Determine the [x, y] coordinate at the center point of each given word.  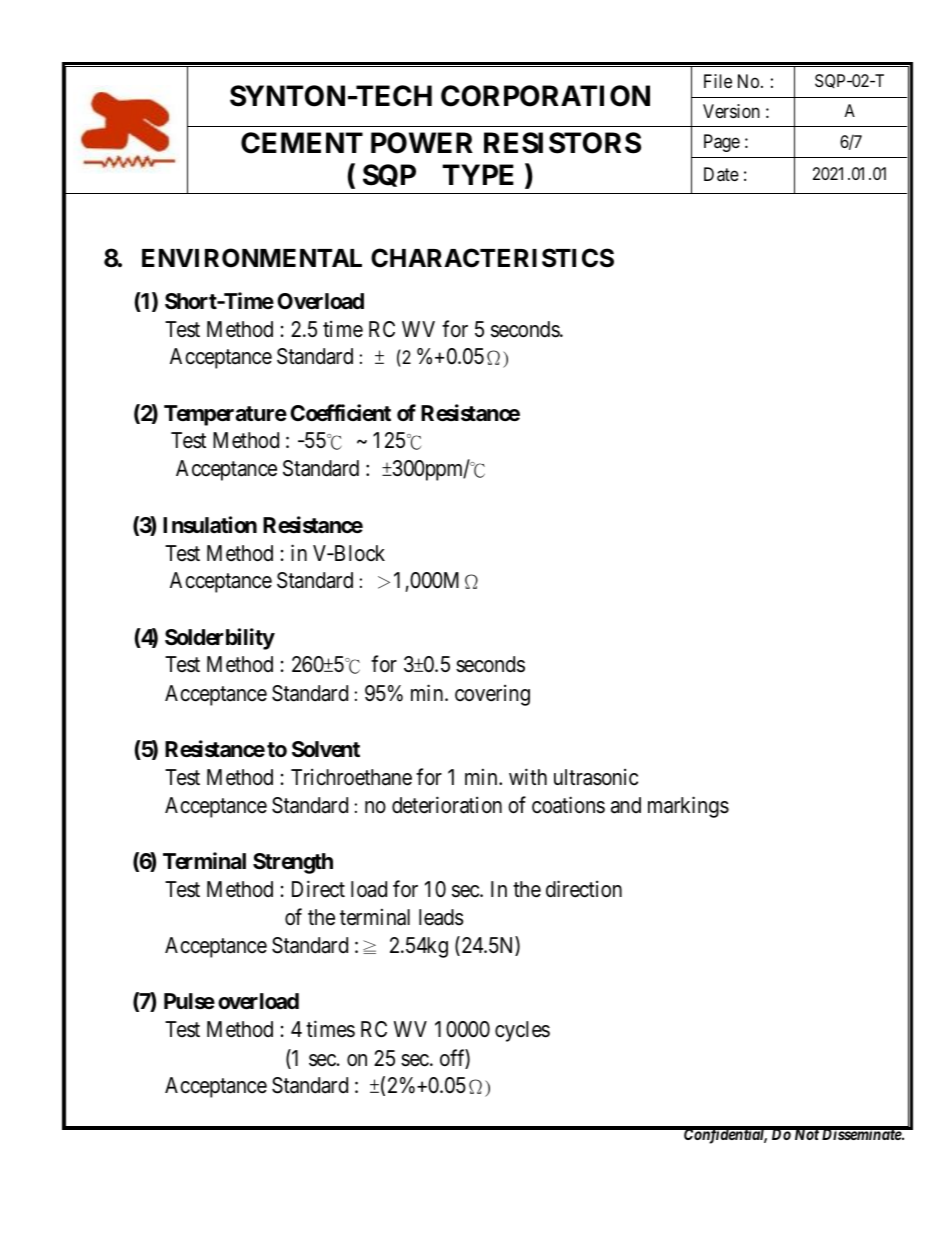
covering [492, 695]
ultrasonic [596, 777]
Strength [293, 863]
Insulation [210, 525]
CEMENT [302, 143]
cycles [522, 1031]
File [718, 81]
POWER [422, 143]
